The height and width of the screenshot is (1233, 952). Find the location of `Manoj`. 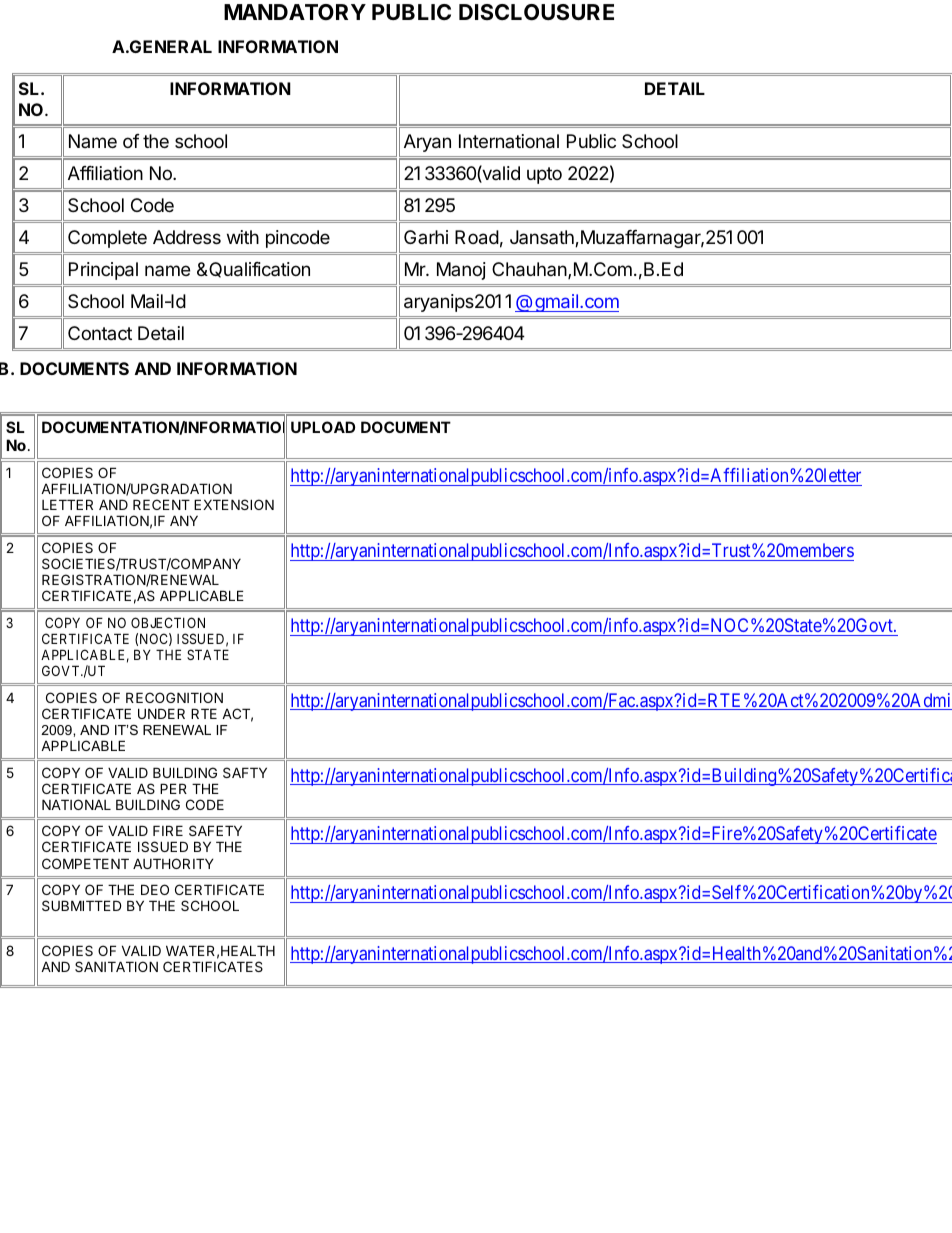

Manoj is located at coordinates (461, 271).
